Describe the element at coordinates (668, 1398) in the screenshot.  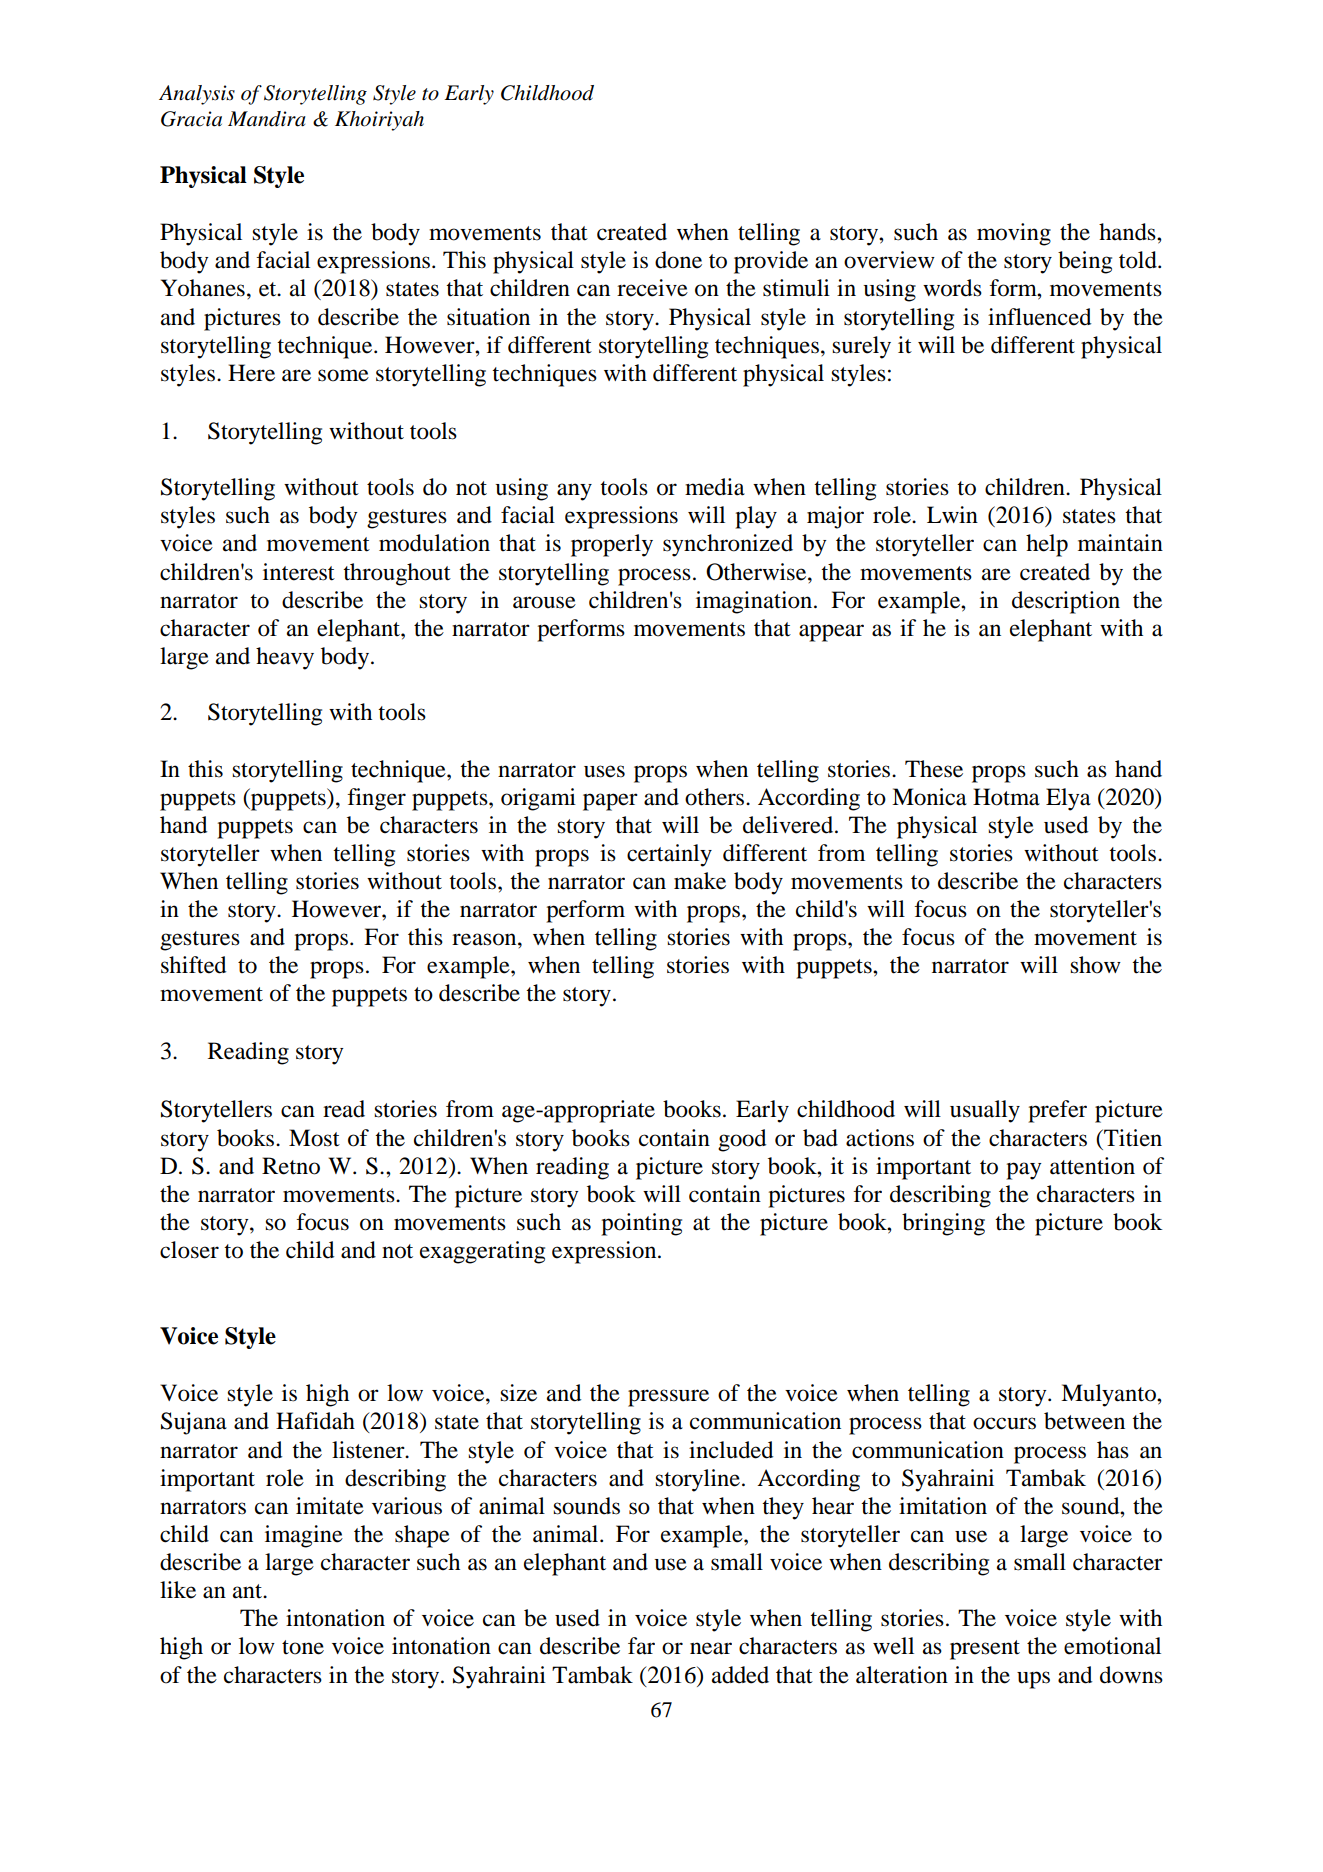
I see `pressure` at that location.
